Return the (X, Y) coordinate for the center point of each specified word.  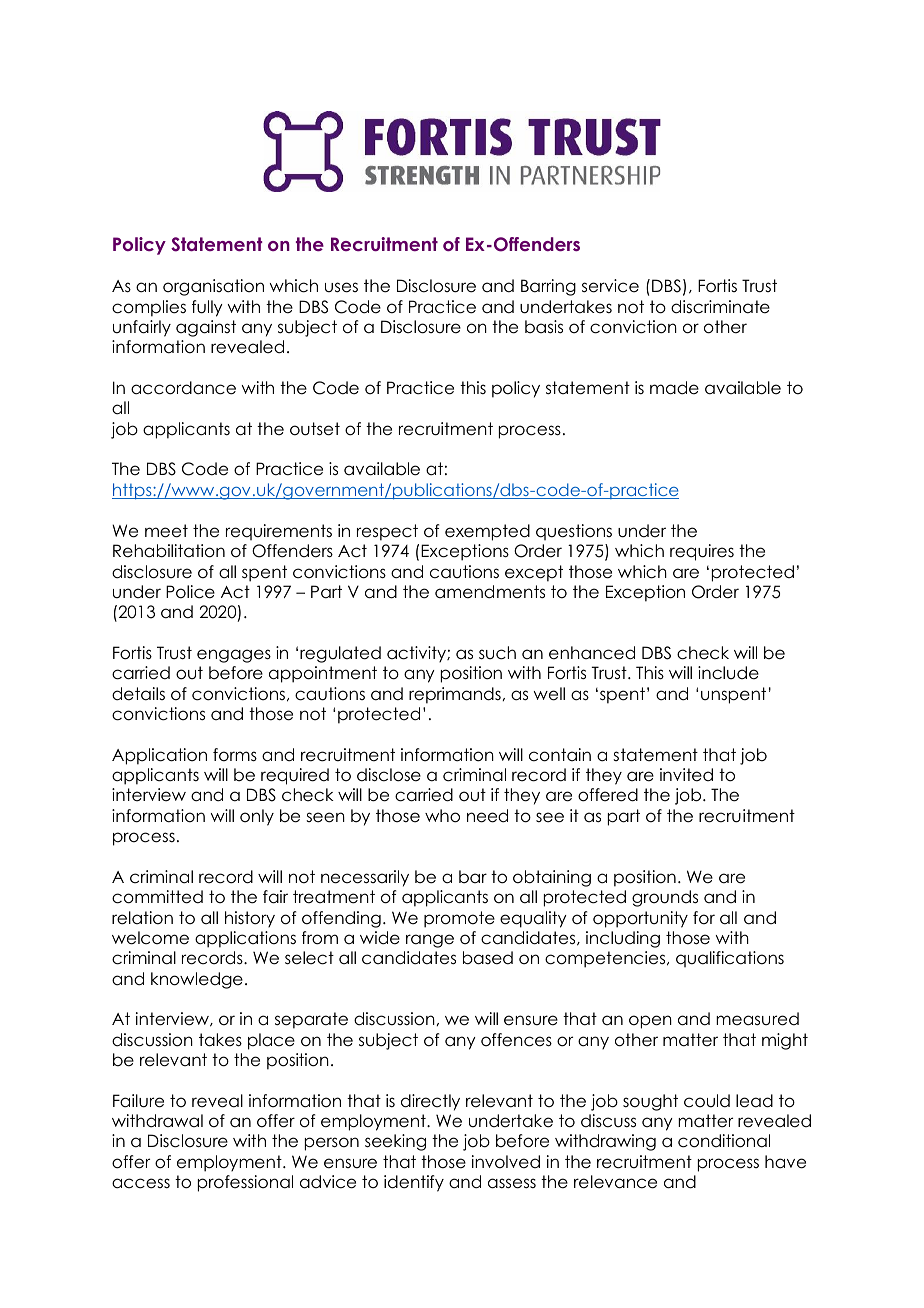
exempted (487, 532)
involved (506, 1162)
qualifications (730, 959)
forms (235, 755)
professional (245, 1183)
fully (207, 308)
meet (166, 531)
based (488, 958)
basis (544, 327)
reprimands (456, 695)
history (250, 919)
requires (702, 552)
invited (686, 775)
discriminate (720, 307)
